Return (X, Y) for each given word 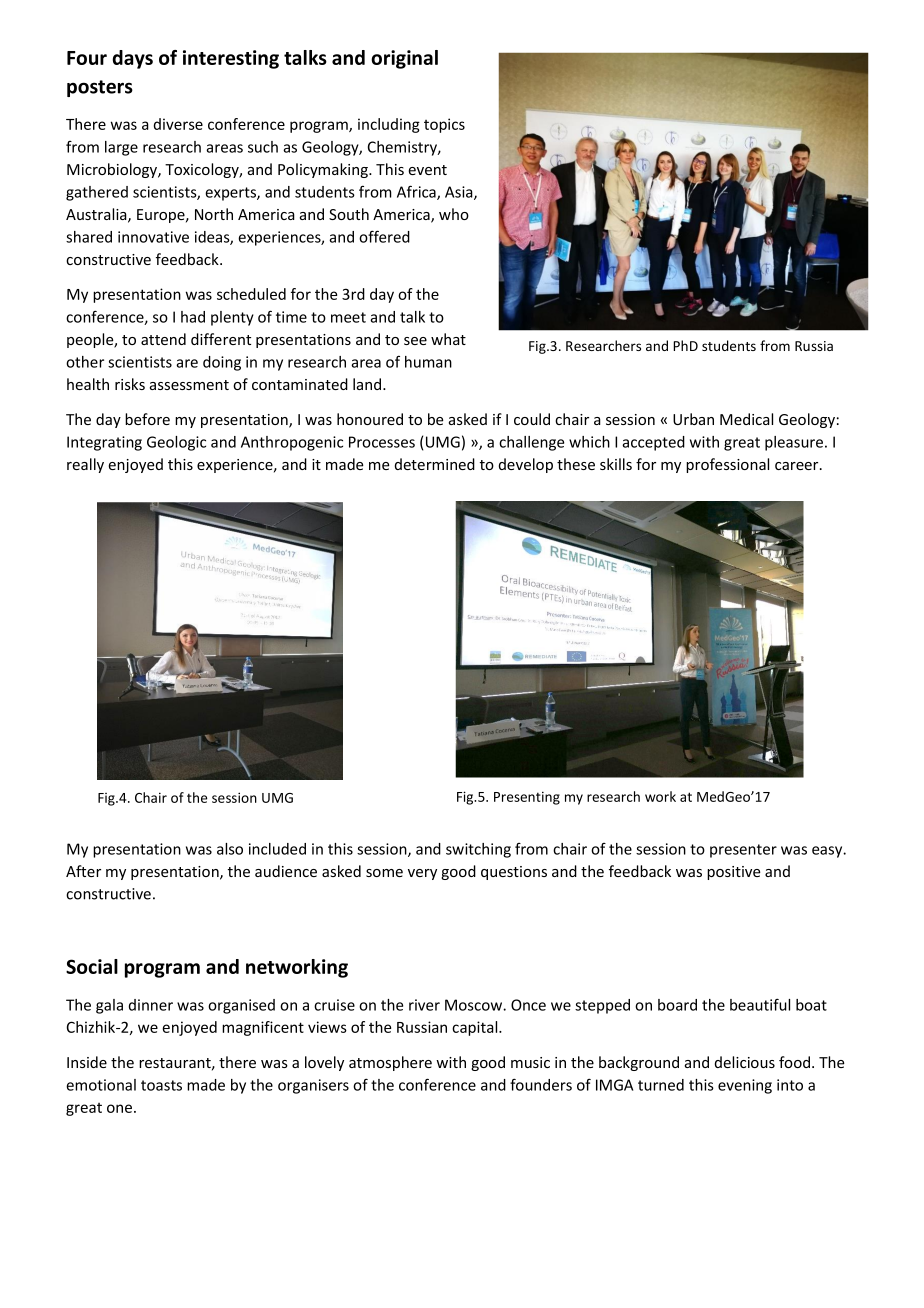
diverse (178, 124)
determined (435, 464)
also (230, 849)
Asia (460, 193)
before (147, 419)
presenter (743, 851)
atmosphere (390, 1063)
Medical (746, 419)
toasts (161, 1085)
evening (745, 1086)
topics (444, 125)
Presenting (527, 798)
